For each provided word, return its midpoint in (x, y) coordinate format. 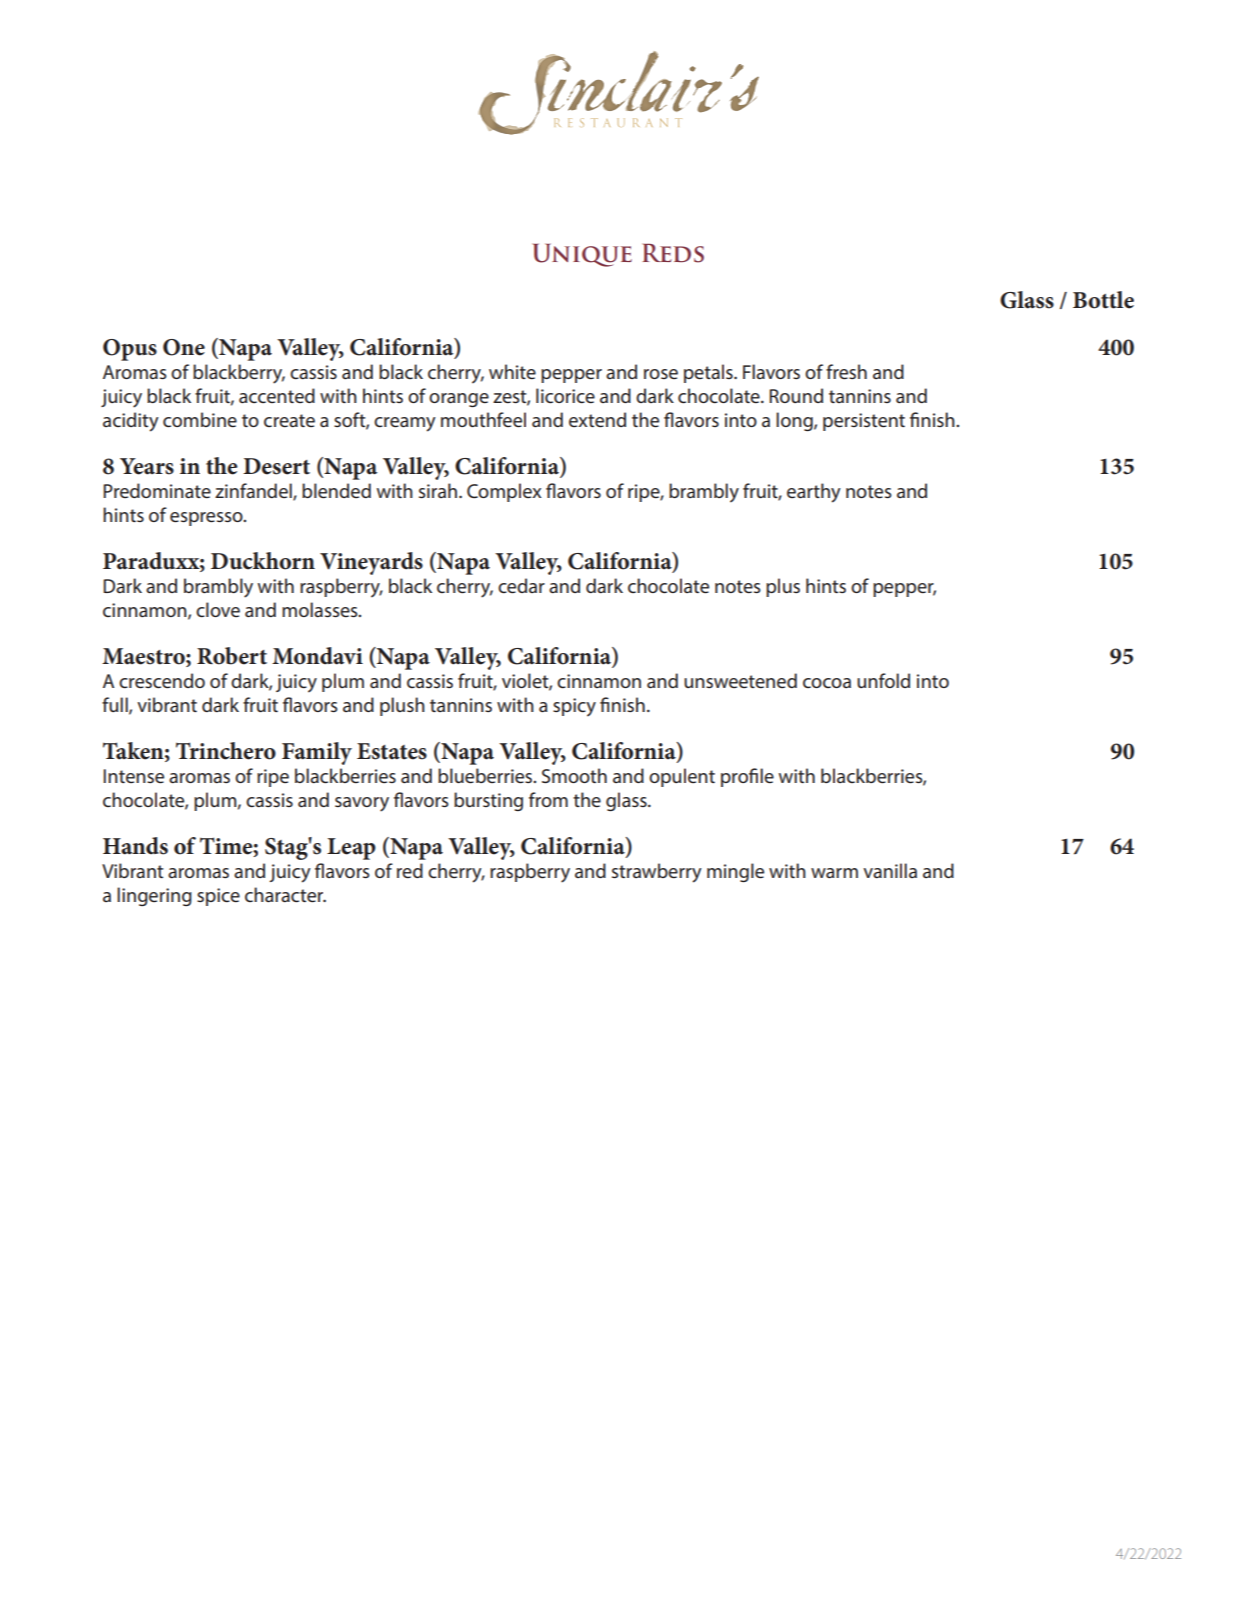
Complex (504, 492)
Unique (582, 255)
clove (218, 609)
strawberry (657, 873)
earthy (814, 493)
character (285, 894)
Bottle (1103, 300)
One (184, 347)
